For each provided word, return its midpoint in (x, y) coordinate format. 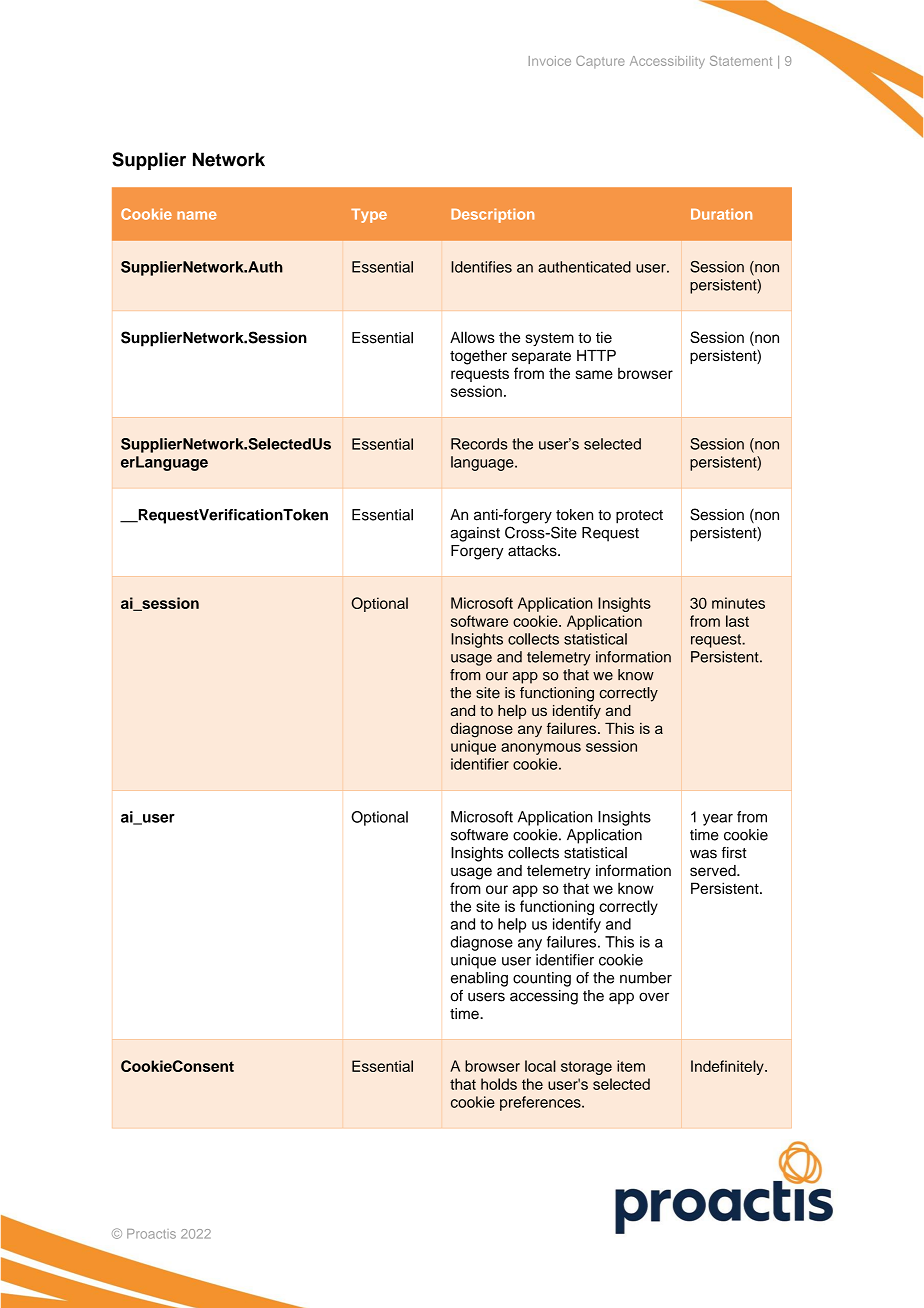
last (737, 621)
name (197, 215)
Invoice (550, 61)
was (703, 854)
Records (479, 444)
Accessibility (667, 62)
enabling (479, 979)
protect (639, 517)
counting (542, 979)
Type (369, 216)
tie (604, 337)
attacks (533, 551)
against (475, 534)
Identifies (481, 267)
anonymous (541, 749)
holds (499, 1084)
